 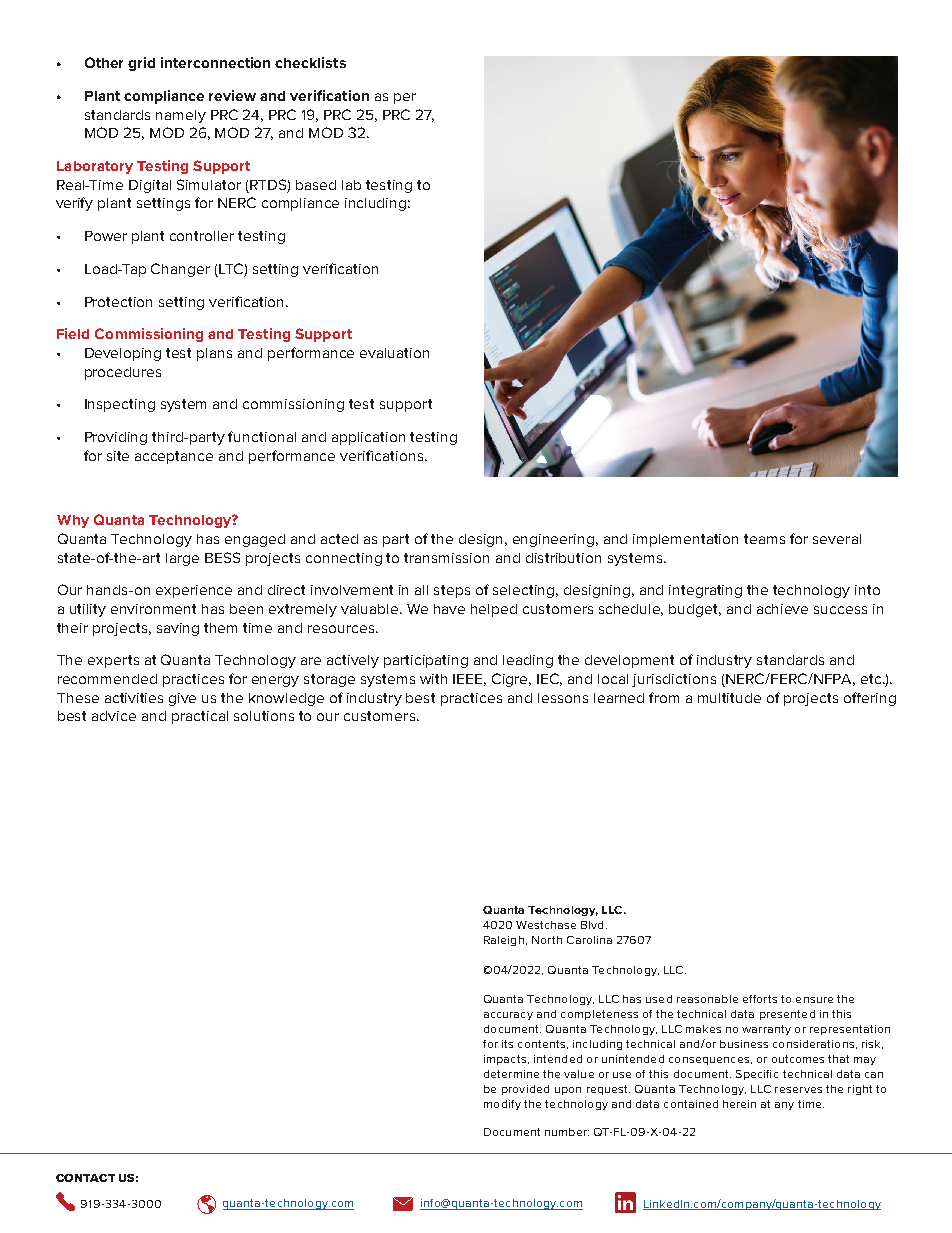 I want to click on checklists, so click(x=310, y=62).
